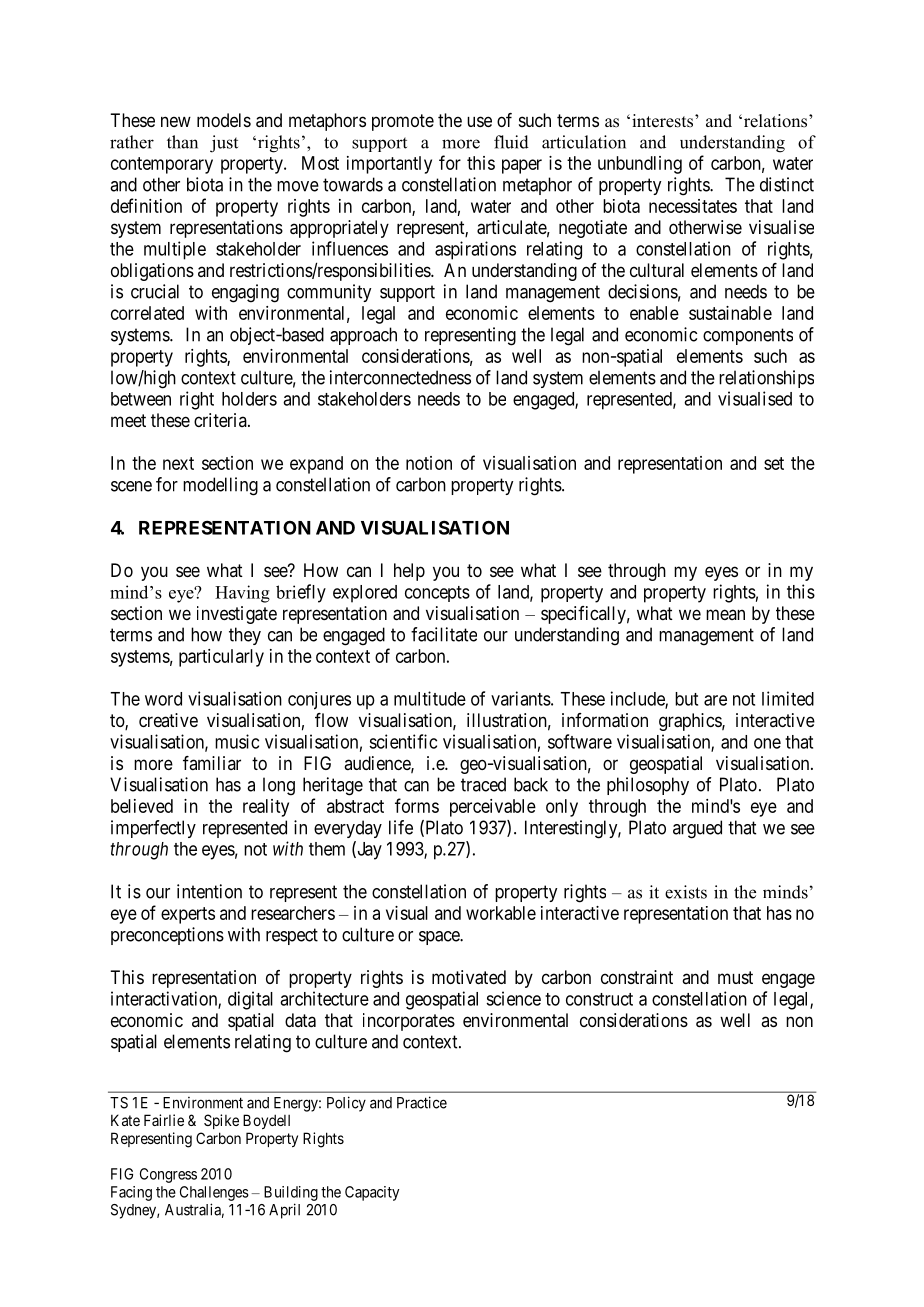 The height and width of the page is (1307, 924). Describe the element at coordinates (444, 634) in the page. I see `facilitate` at that location.
